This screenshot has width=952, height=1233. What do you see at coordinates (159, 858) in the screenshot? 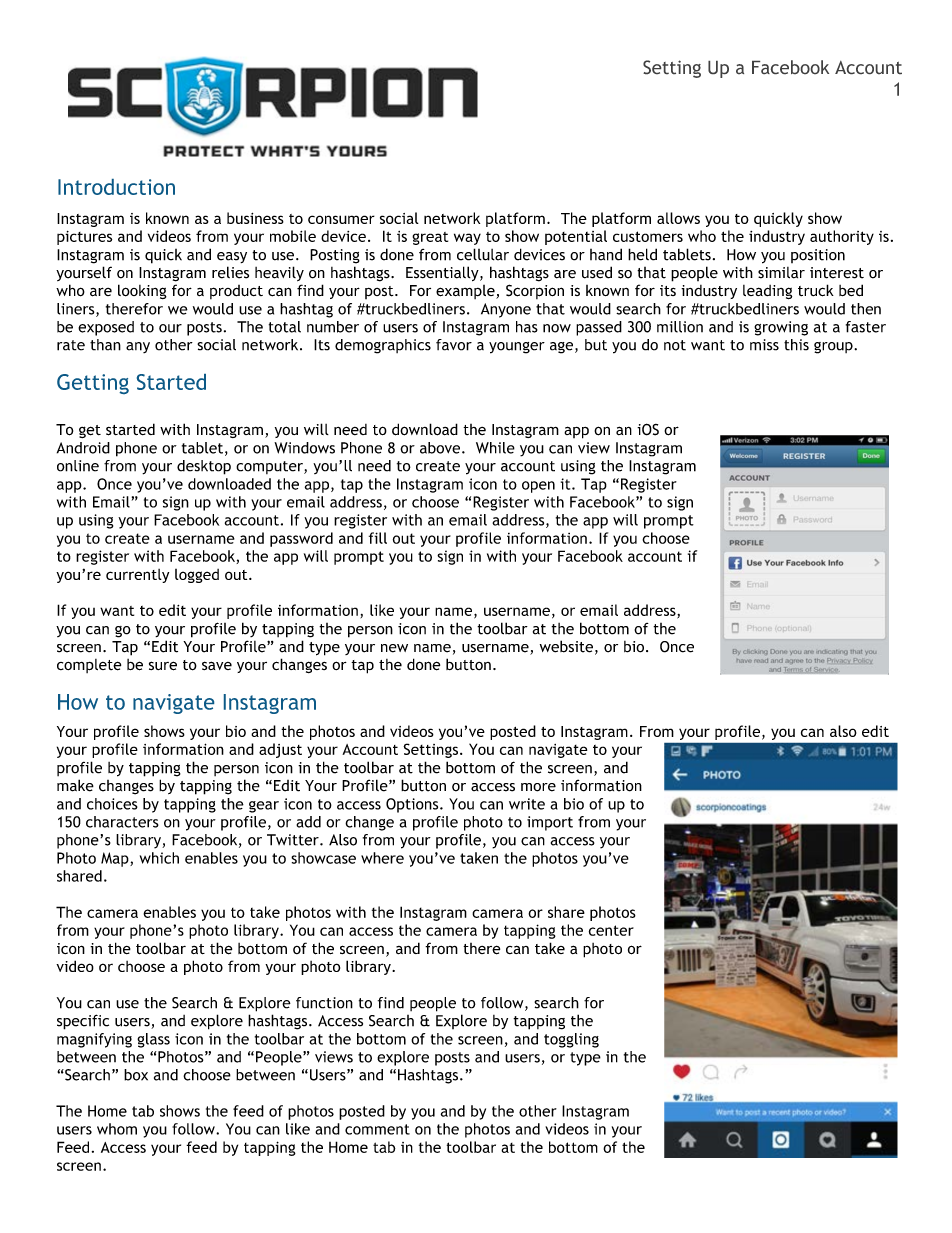
I see `which` at bounding box center [159, 858].
